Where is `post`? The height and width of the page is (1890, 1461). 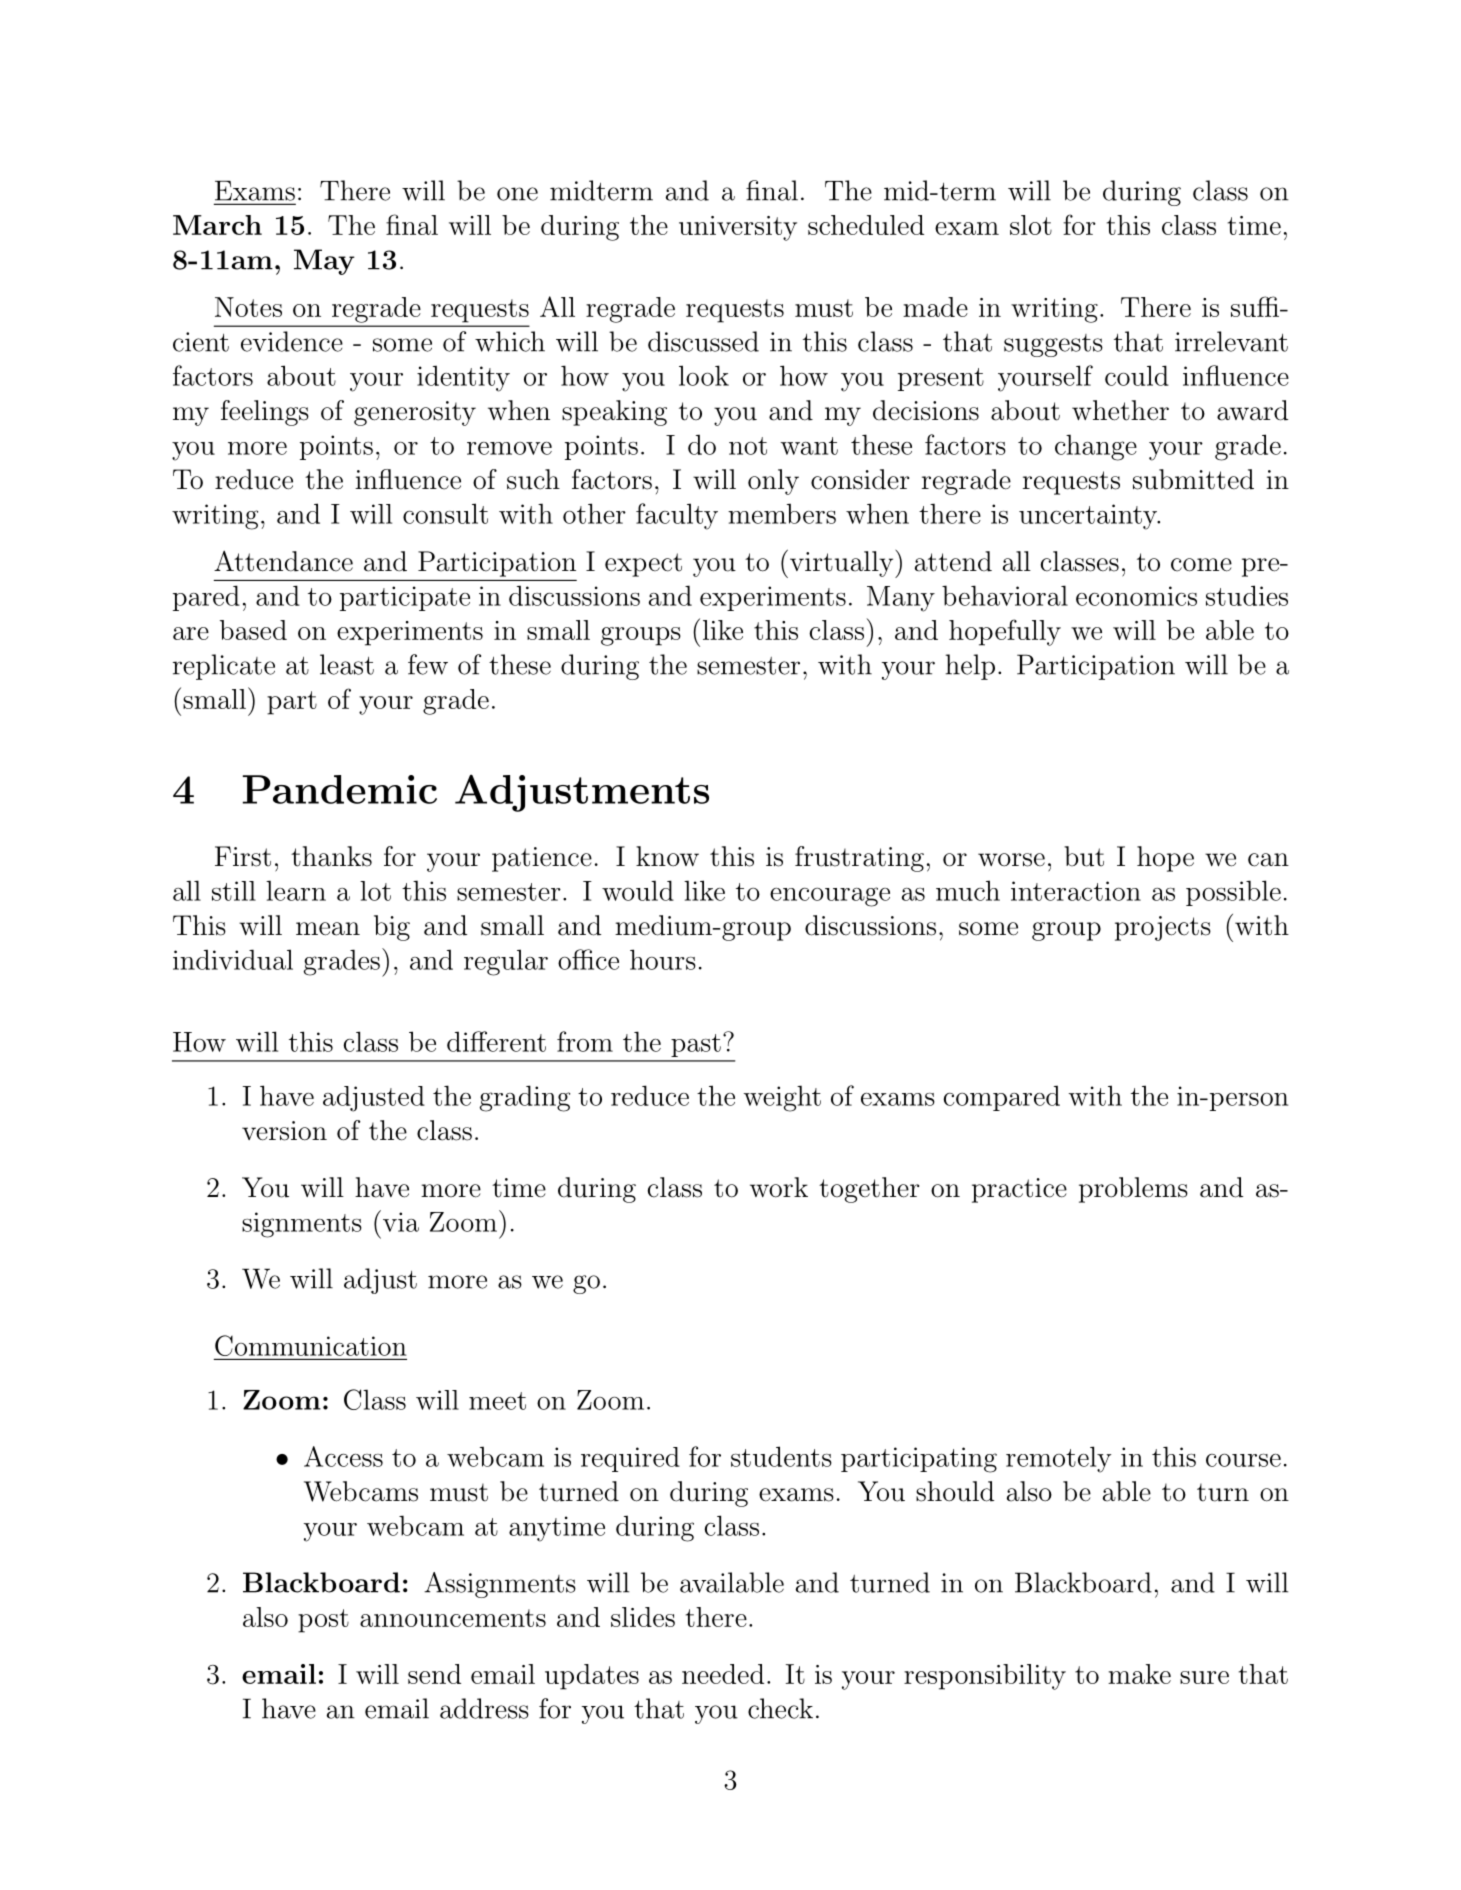 post is located at coordinates (323, 1621).
